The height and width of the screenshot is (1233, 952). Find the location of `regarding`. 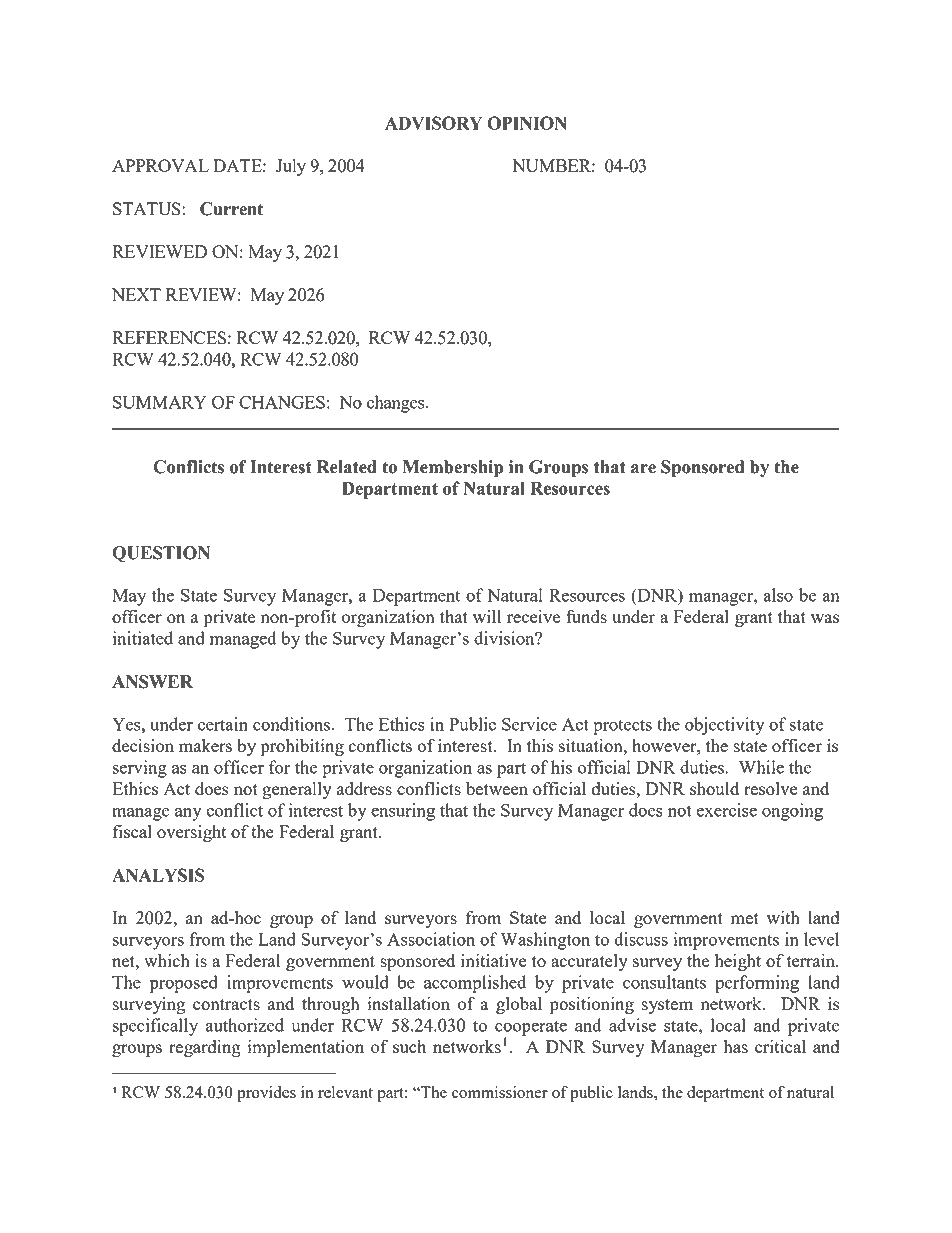

regarding is located at coordinates (205, 1048).
